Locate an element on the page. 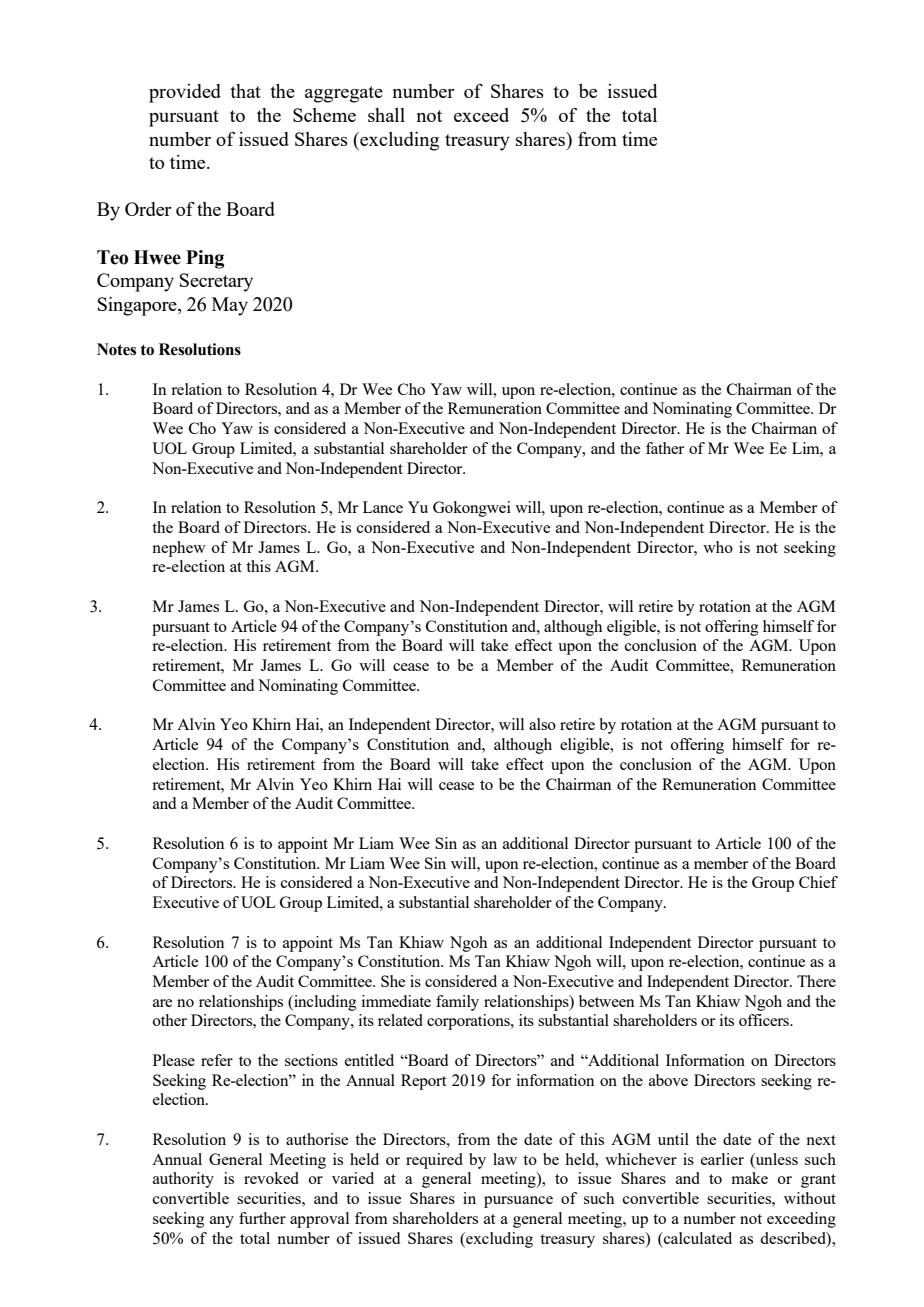 The height and width of the document is (1307, 924). make is located at coordinates (749, 1178).
